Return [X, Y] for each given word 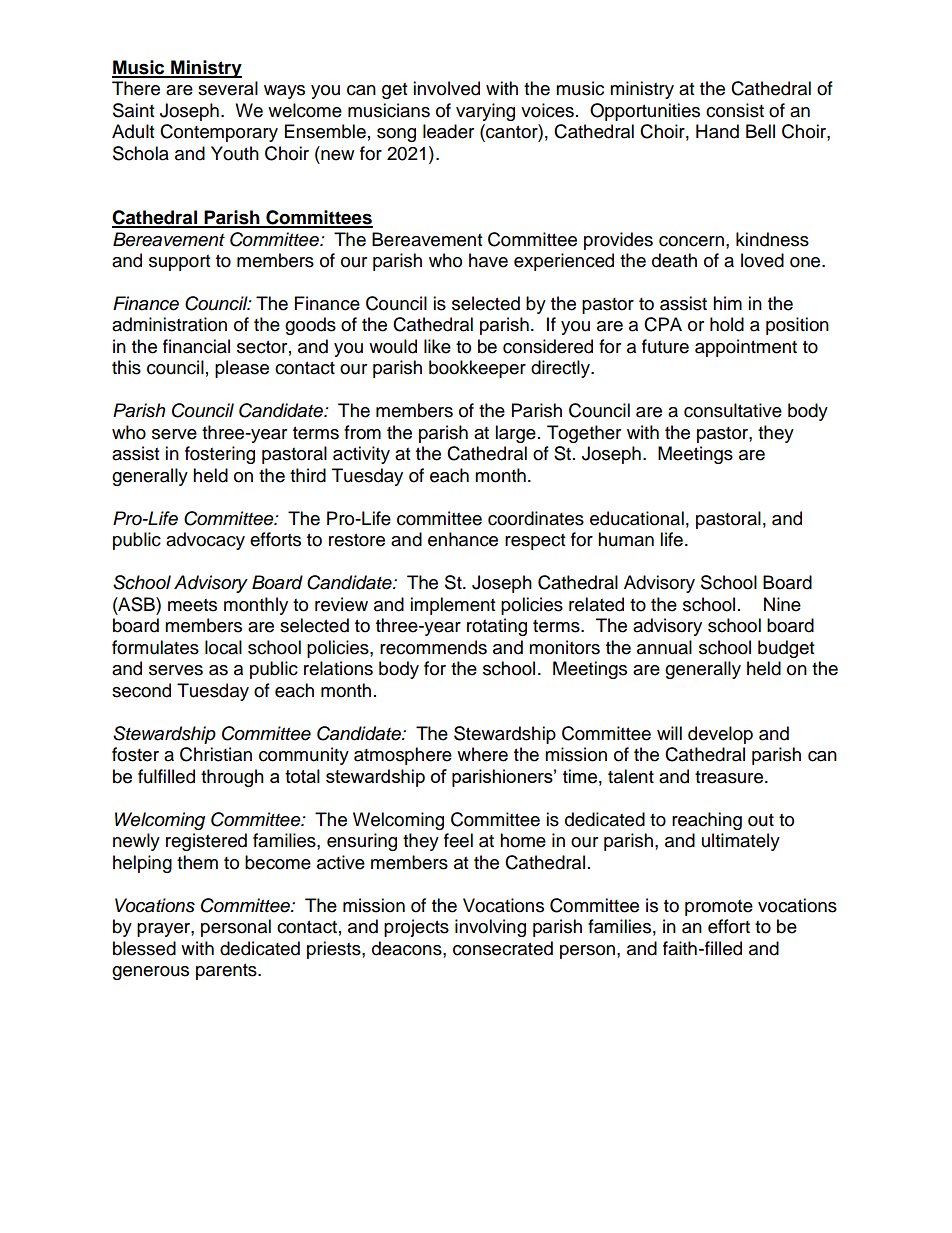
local [223, 647]
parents [227, 972]
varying [485, 112]
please [242, 369]
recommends [433, 647]
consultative [733, 410]
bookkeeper [477, 369]
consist [735, 110]
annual [664, 647]
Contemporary [219, 133]
